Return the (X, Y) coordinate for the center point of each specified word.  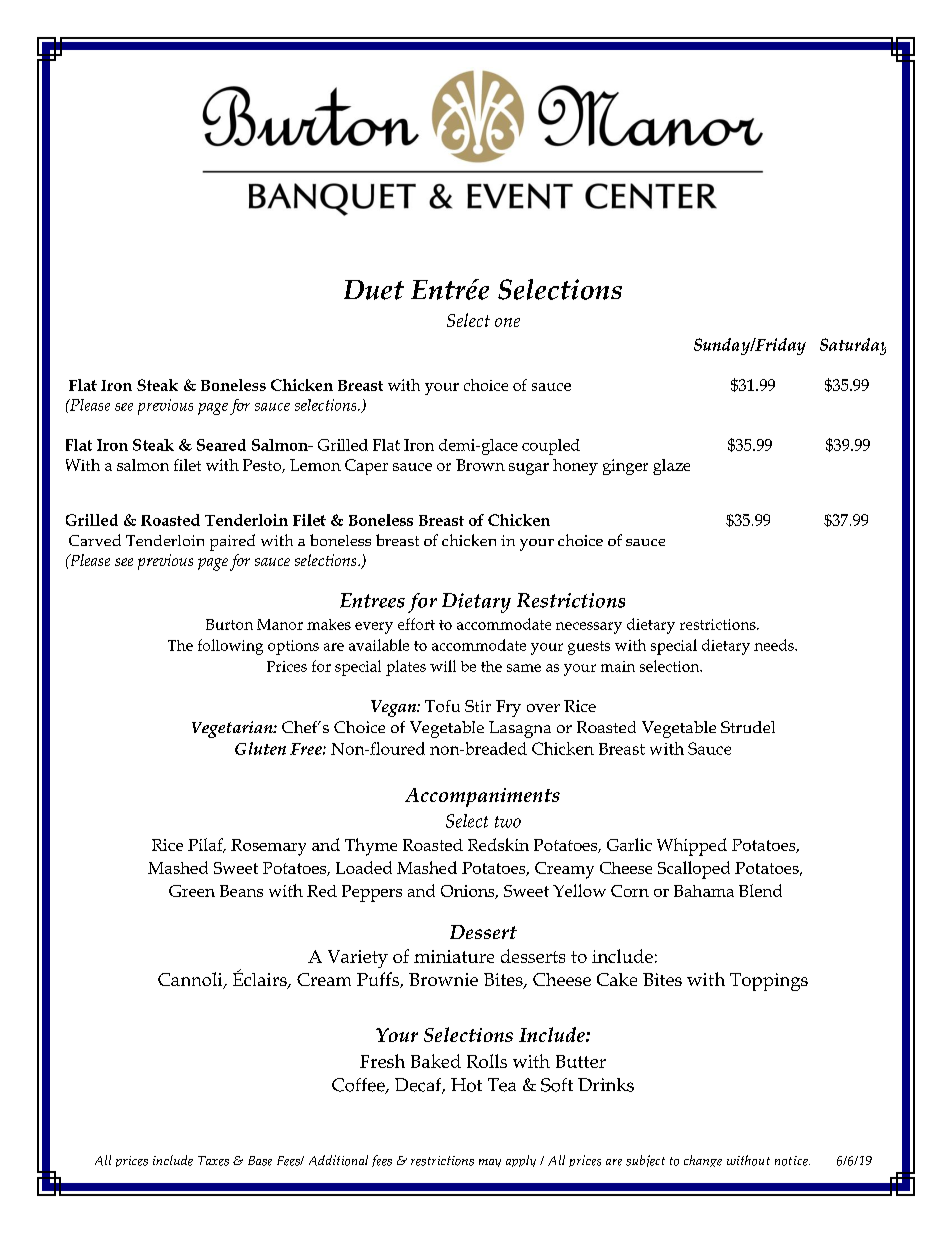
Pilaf (206, 845)
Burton (229, 624)
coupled (551, 447)
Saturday (853, 346)
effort (416, 624)
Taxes (213, 1161)
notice (792, 1161)
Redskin (498, 844)
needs (775, 645)
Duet (374, 290)
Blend (760, 890)
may (490, 1163)
